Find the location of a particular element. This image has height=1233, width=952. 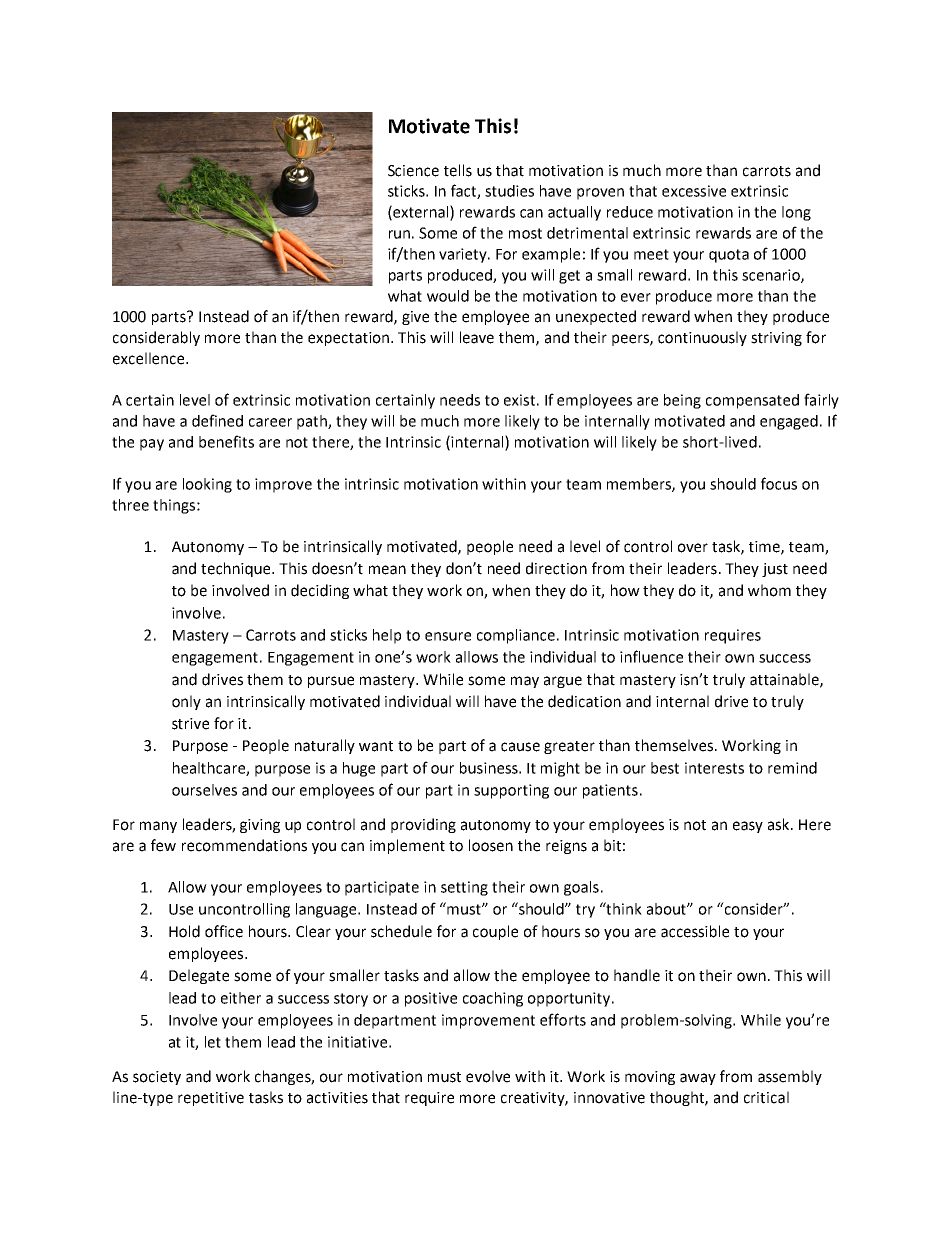

studies is located at coordinates (509, 191).
